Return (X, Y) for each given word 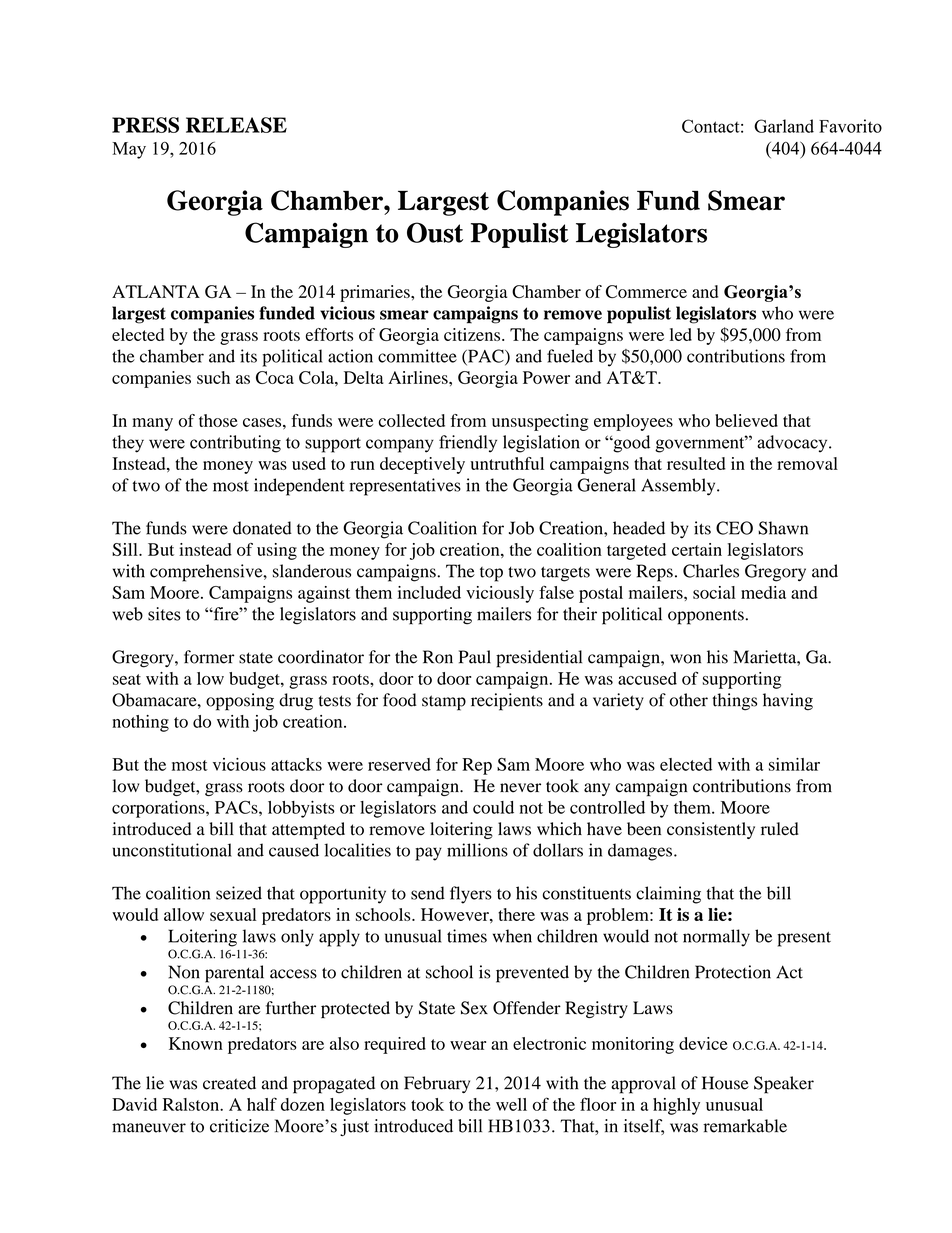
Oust (435, 232)
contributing (235, 444)
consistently (711, 830)
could (493, 807)
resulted (696, 463)
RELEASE (236, 125)
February (437, 1084)
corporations (159, 809)
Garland (784, 126)
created (229, 1083)
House (725, 1083)
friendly (468, 444)
